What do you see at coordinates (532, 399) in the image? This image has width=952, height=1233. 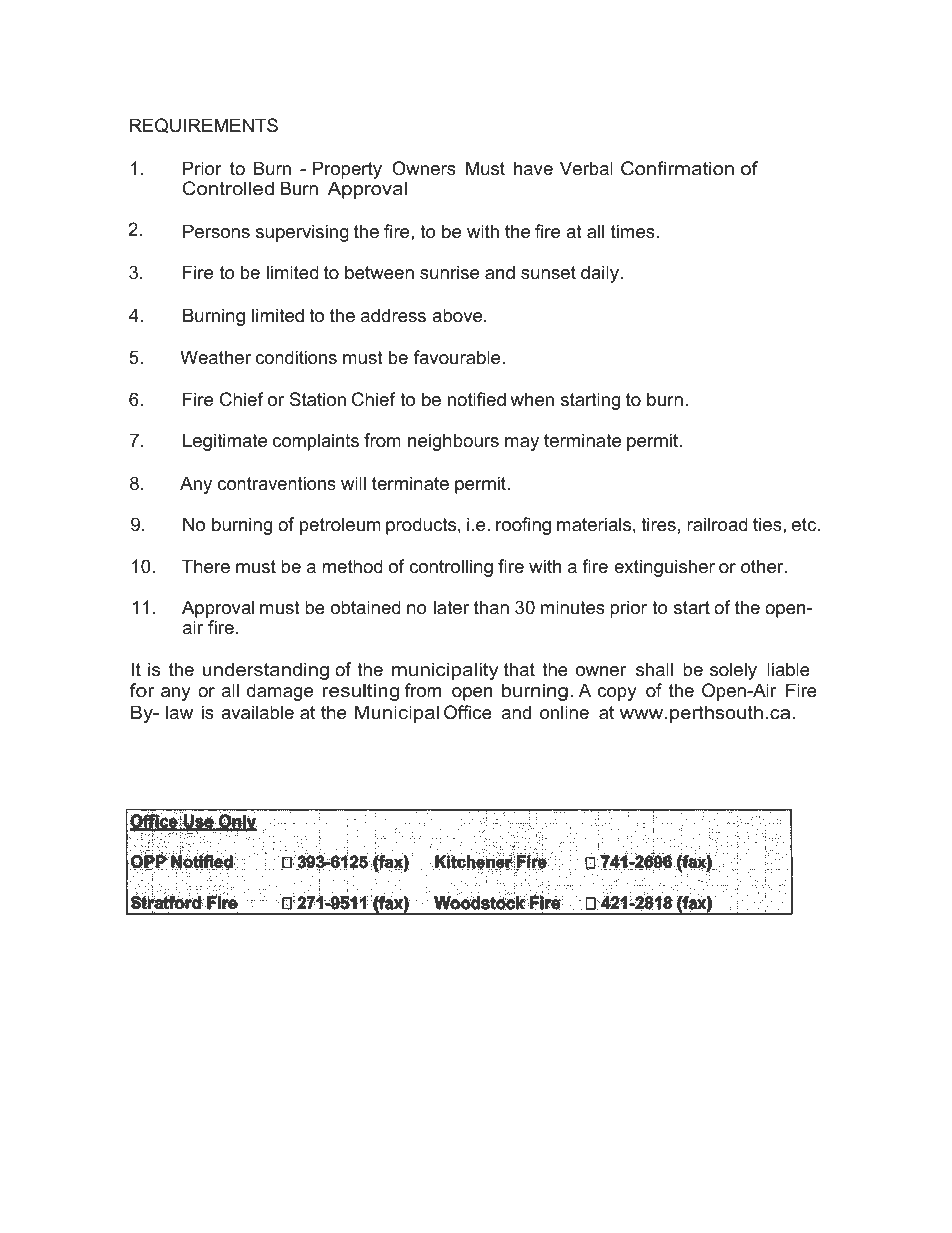 I see `when` at bounding box center [532, 399].
